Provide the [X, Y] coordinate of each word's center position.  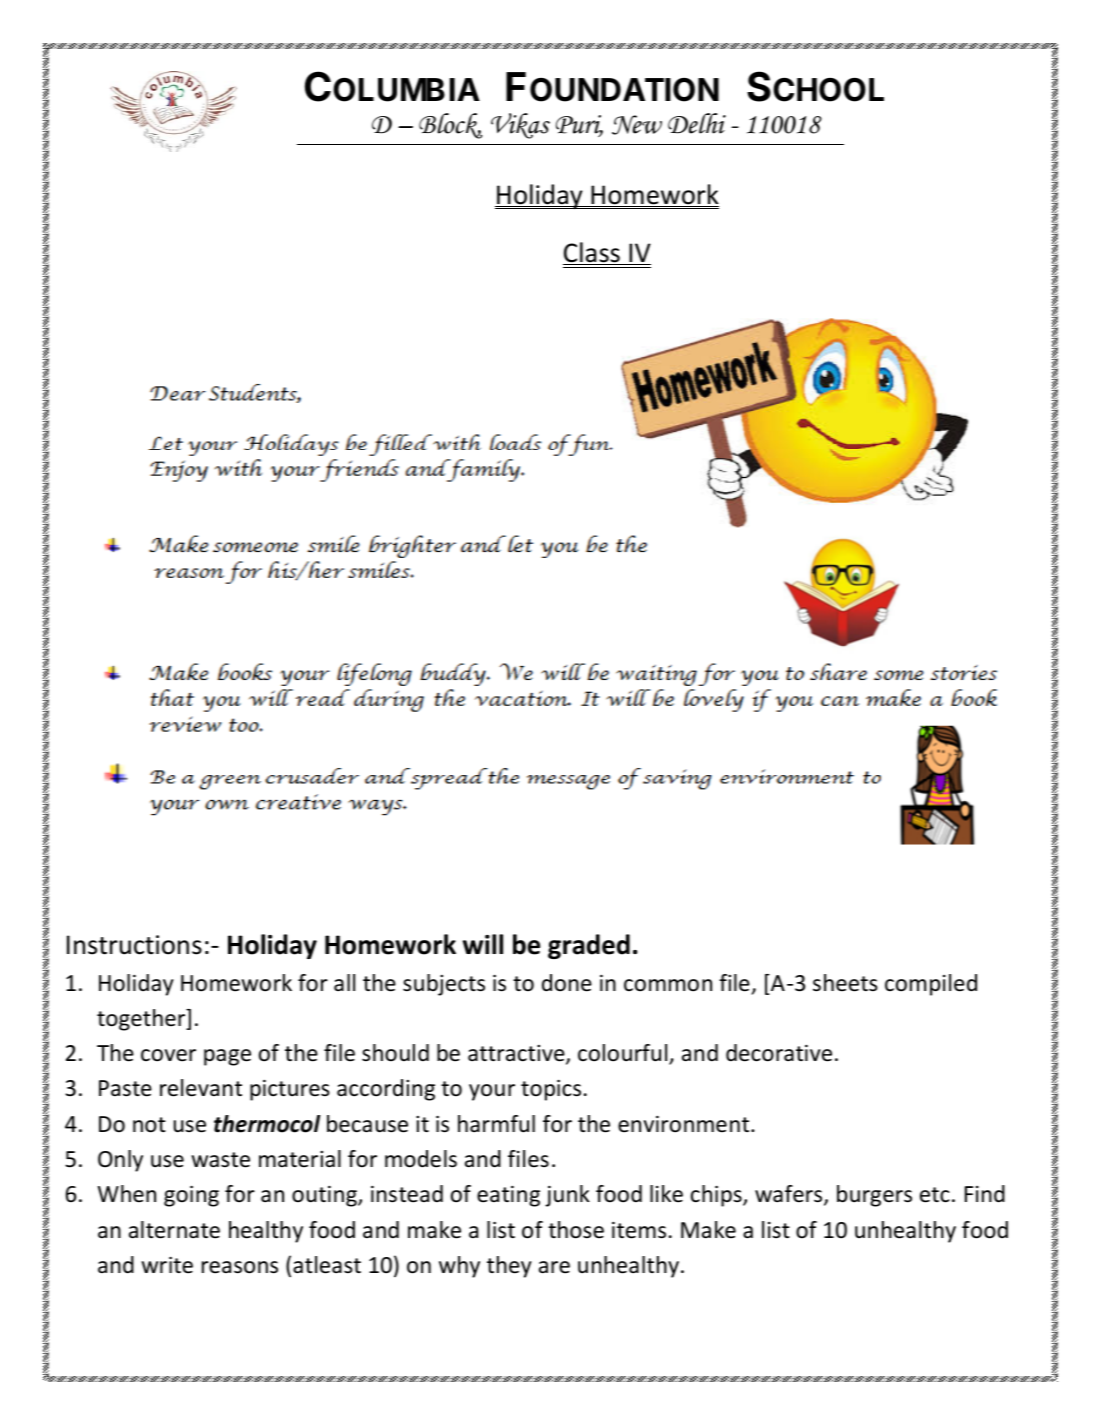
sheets [845, 983]
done [567, 983]
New [637, 125]
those [576, 1230]
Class [592, 253]
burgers [874, 1196]
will [483, 944]
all [344, 983]
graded [589, 946]
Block [450, 126]
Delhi [697, 123]
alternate [174, 1230]
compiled [931, 985]
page [227, 1057]
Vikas [520, 126]
